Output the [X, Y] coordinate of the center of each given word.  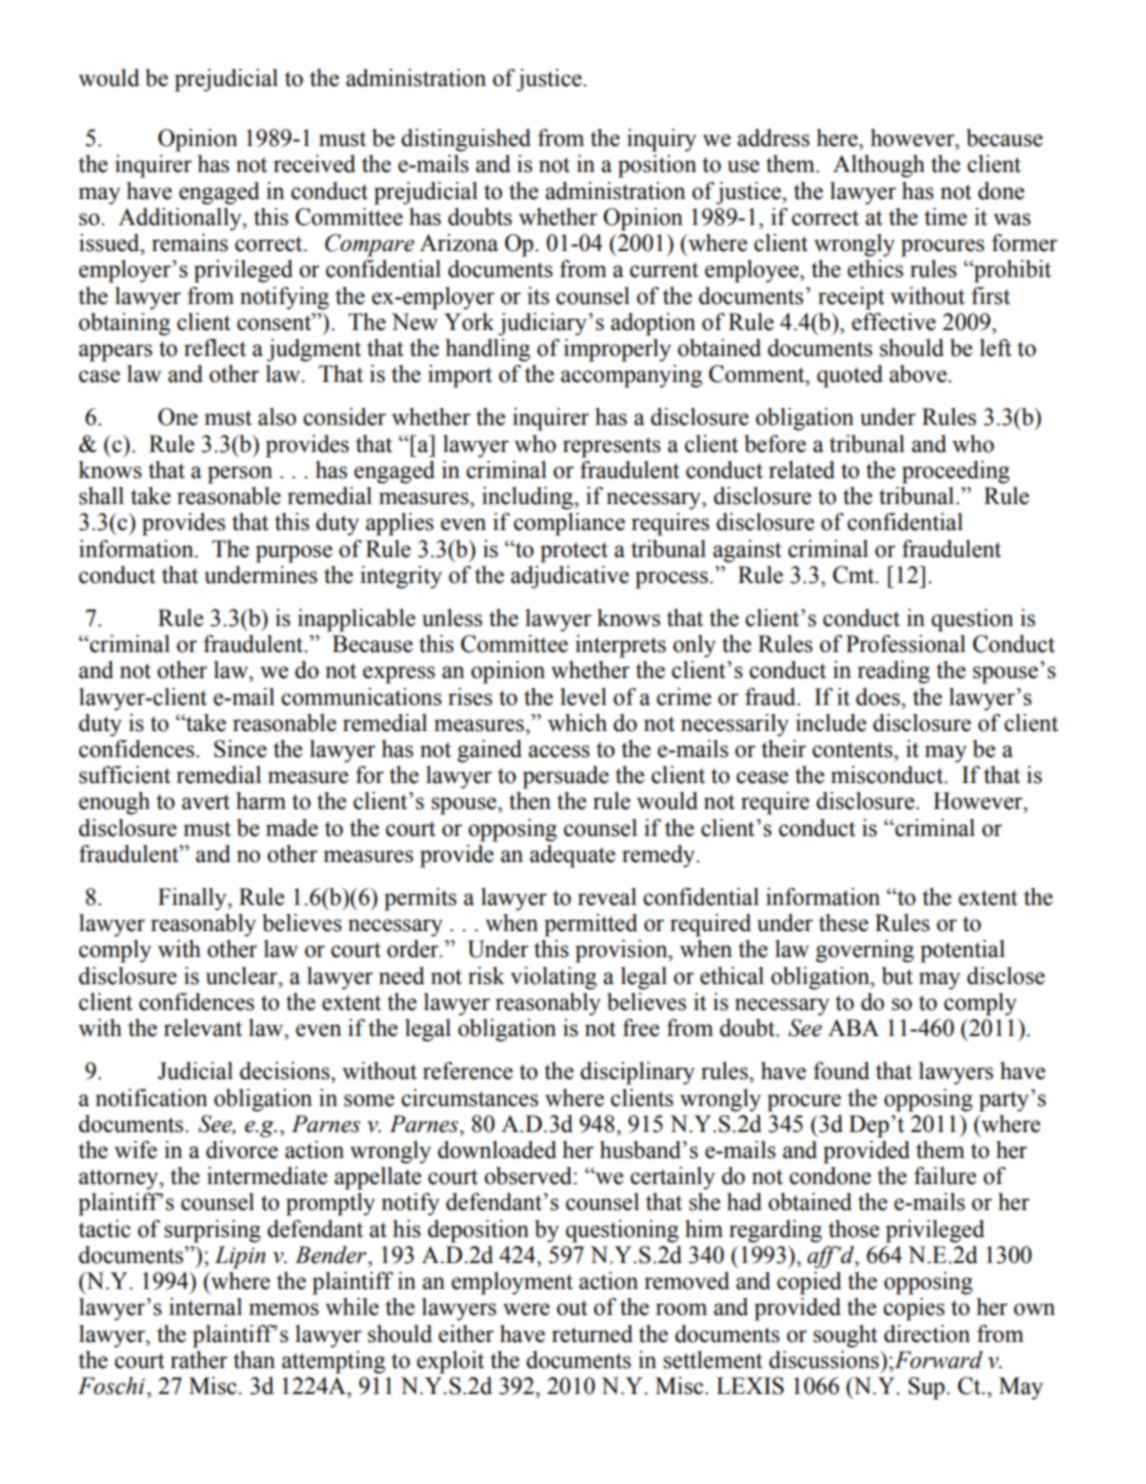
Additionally [181, 219]
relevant [203, 1028]
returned [592, 1334]
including [528, 498]
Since [240, 749]
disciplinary [637, 1073]
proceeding [956, 472]
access [559, 751]
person [240, 475]
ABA [853, 1027]
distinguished [466, 140]
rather [199, 1360]
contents [853, 750]
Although [879, 166]
